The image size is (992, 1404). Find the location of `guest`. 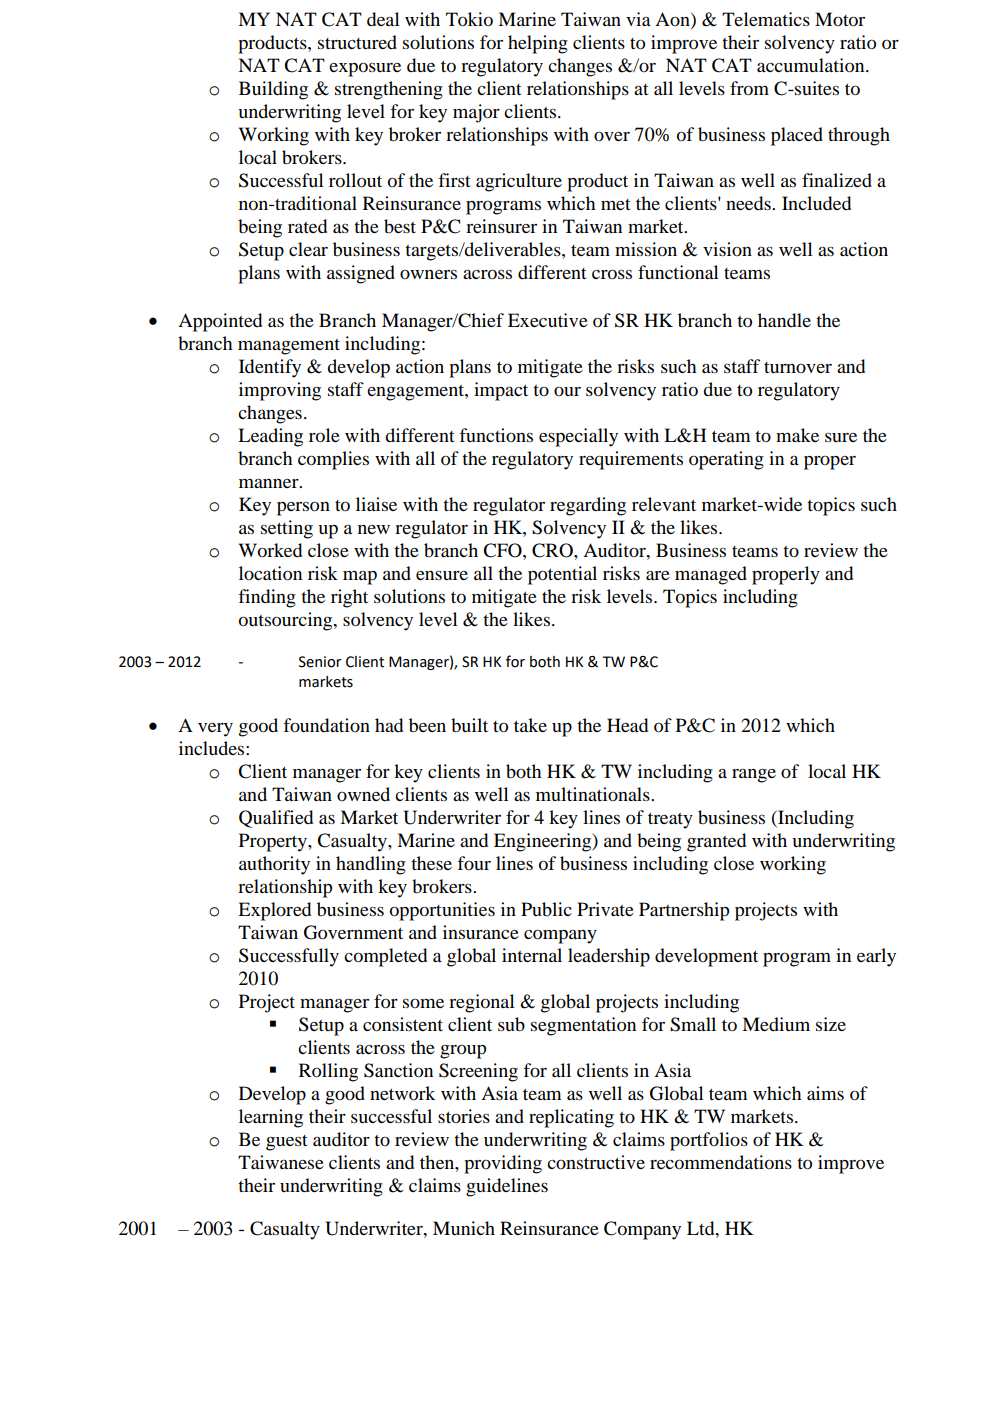

guest is located at coordinates (286, 1143).
